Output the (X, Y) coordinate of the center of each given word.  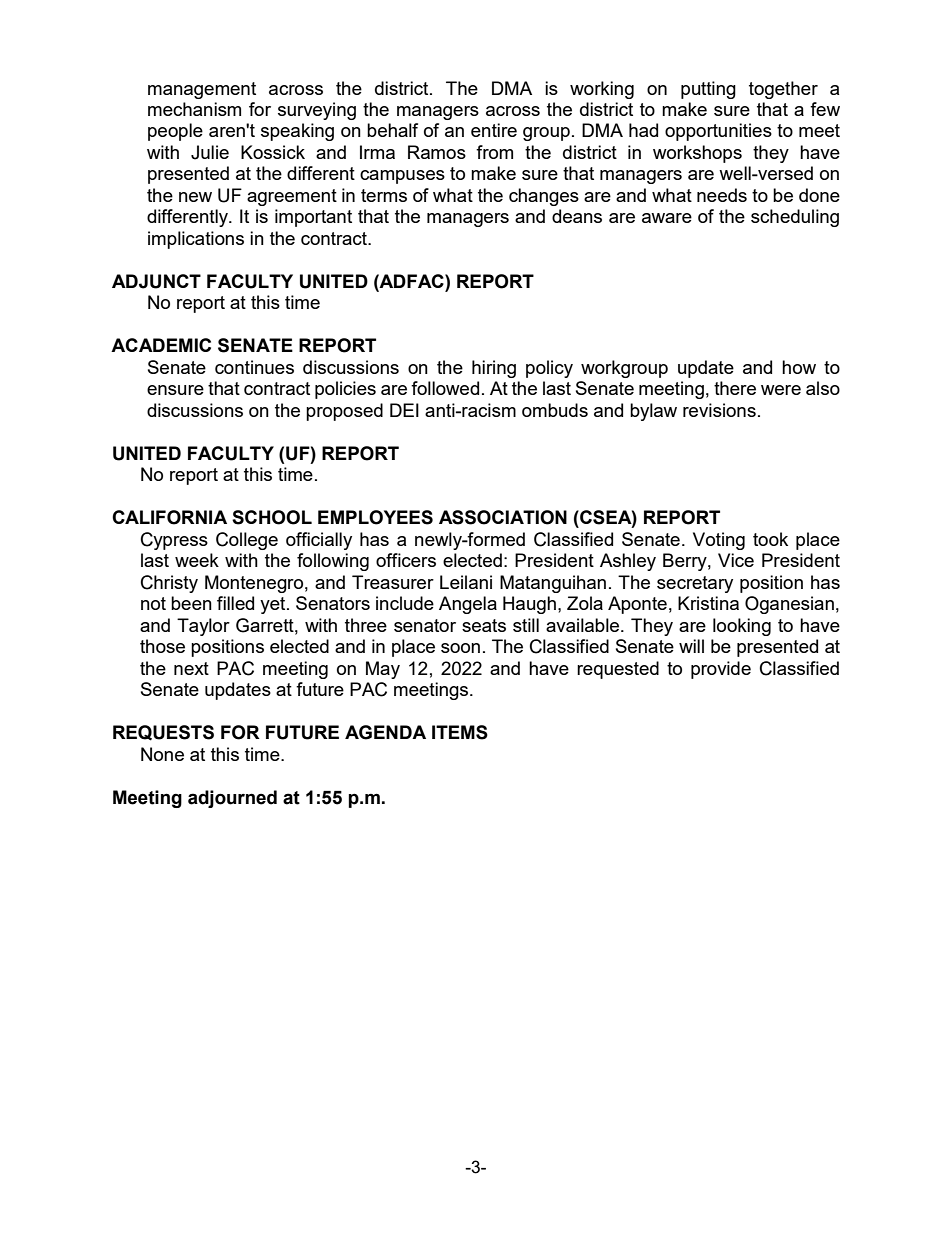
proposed (344, 412)
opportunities (718, 132)
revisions (719, 410)
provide (721, 670)
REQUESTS (163, 733)
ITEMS (460, 732)
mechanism (194, 109)
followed (445, 388)
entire (494, 130)
